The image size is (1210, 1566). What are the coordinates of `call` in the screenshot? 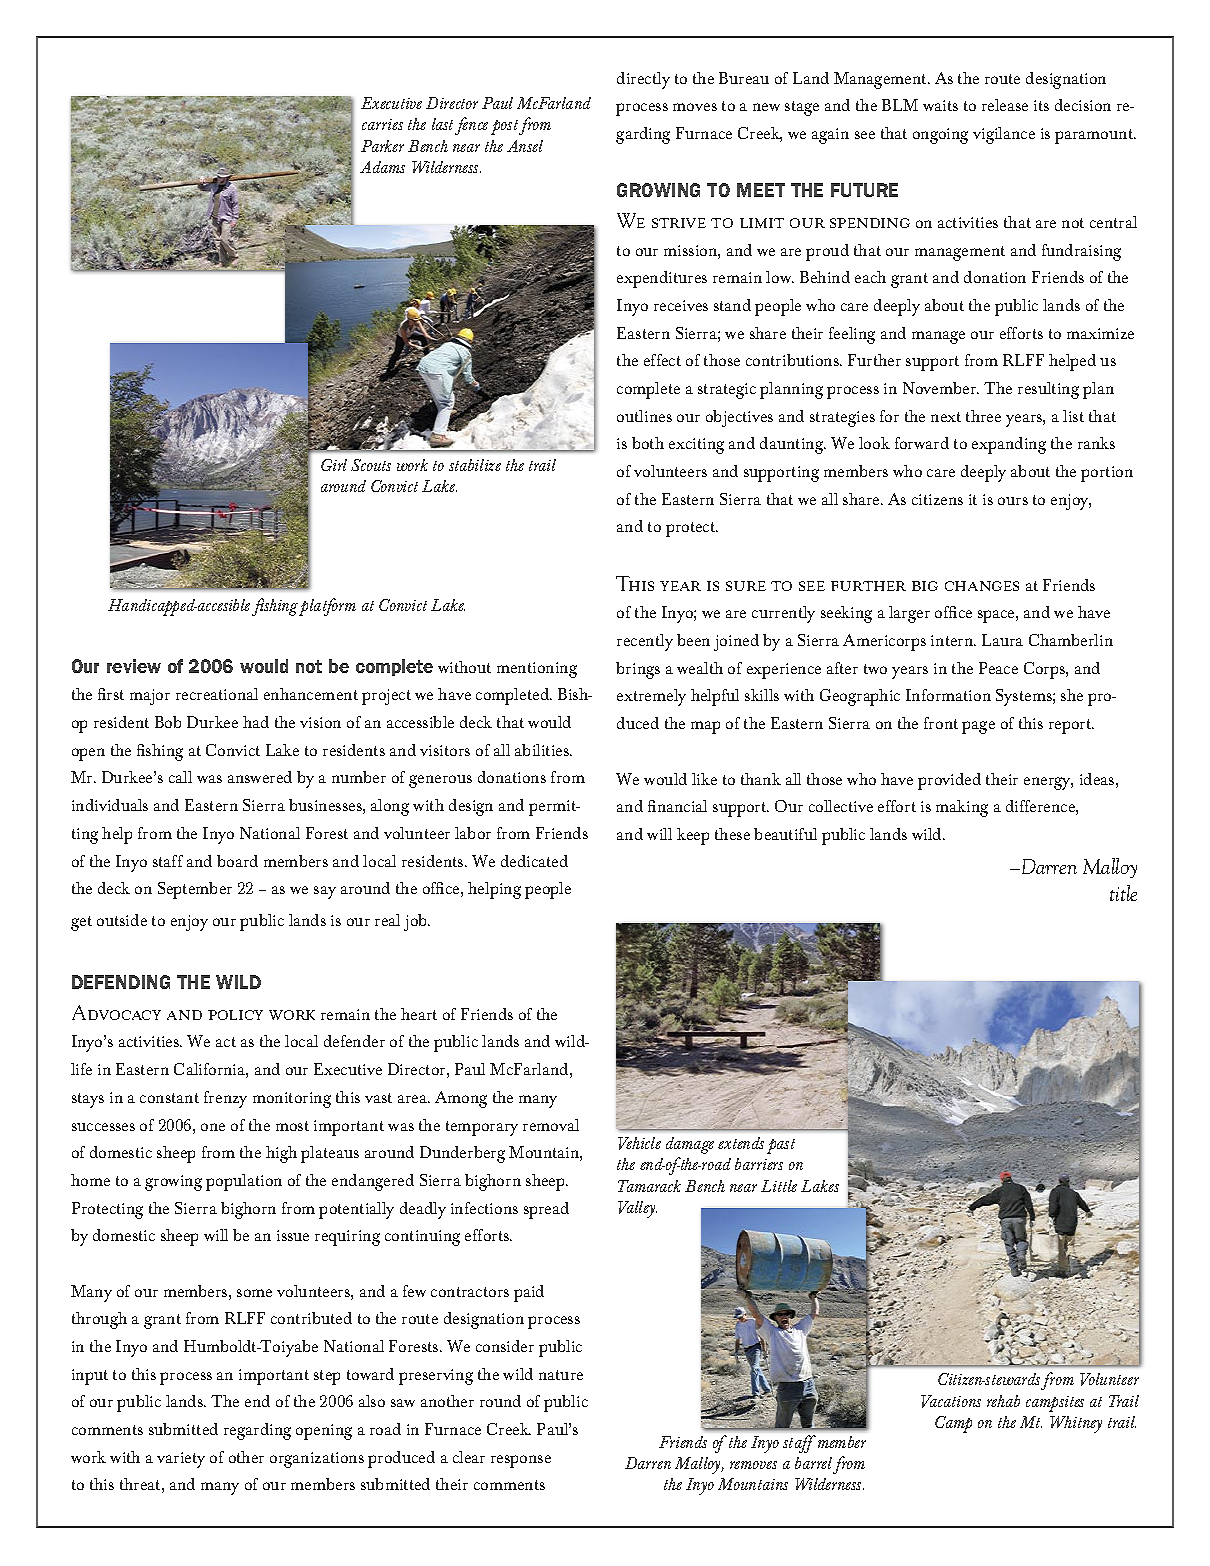 It's located at (180, 777).
